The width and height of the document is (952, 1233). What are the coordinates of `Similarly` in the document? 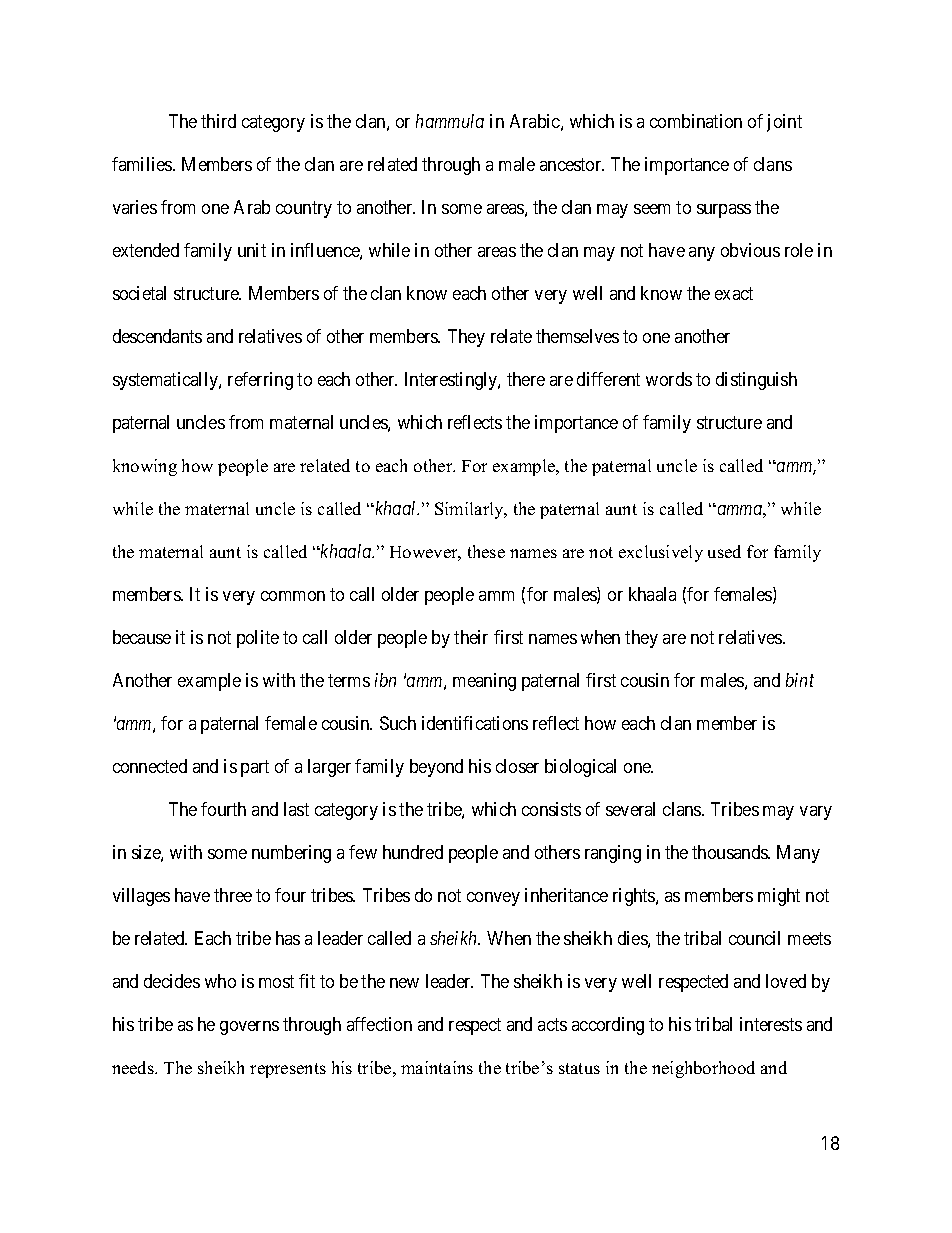 It's located at (471, 510).
